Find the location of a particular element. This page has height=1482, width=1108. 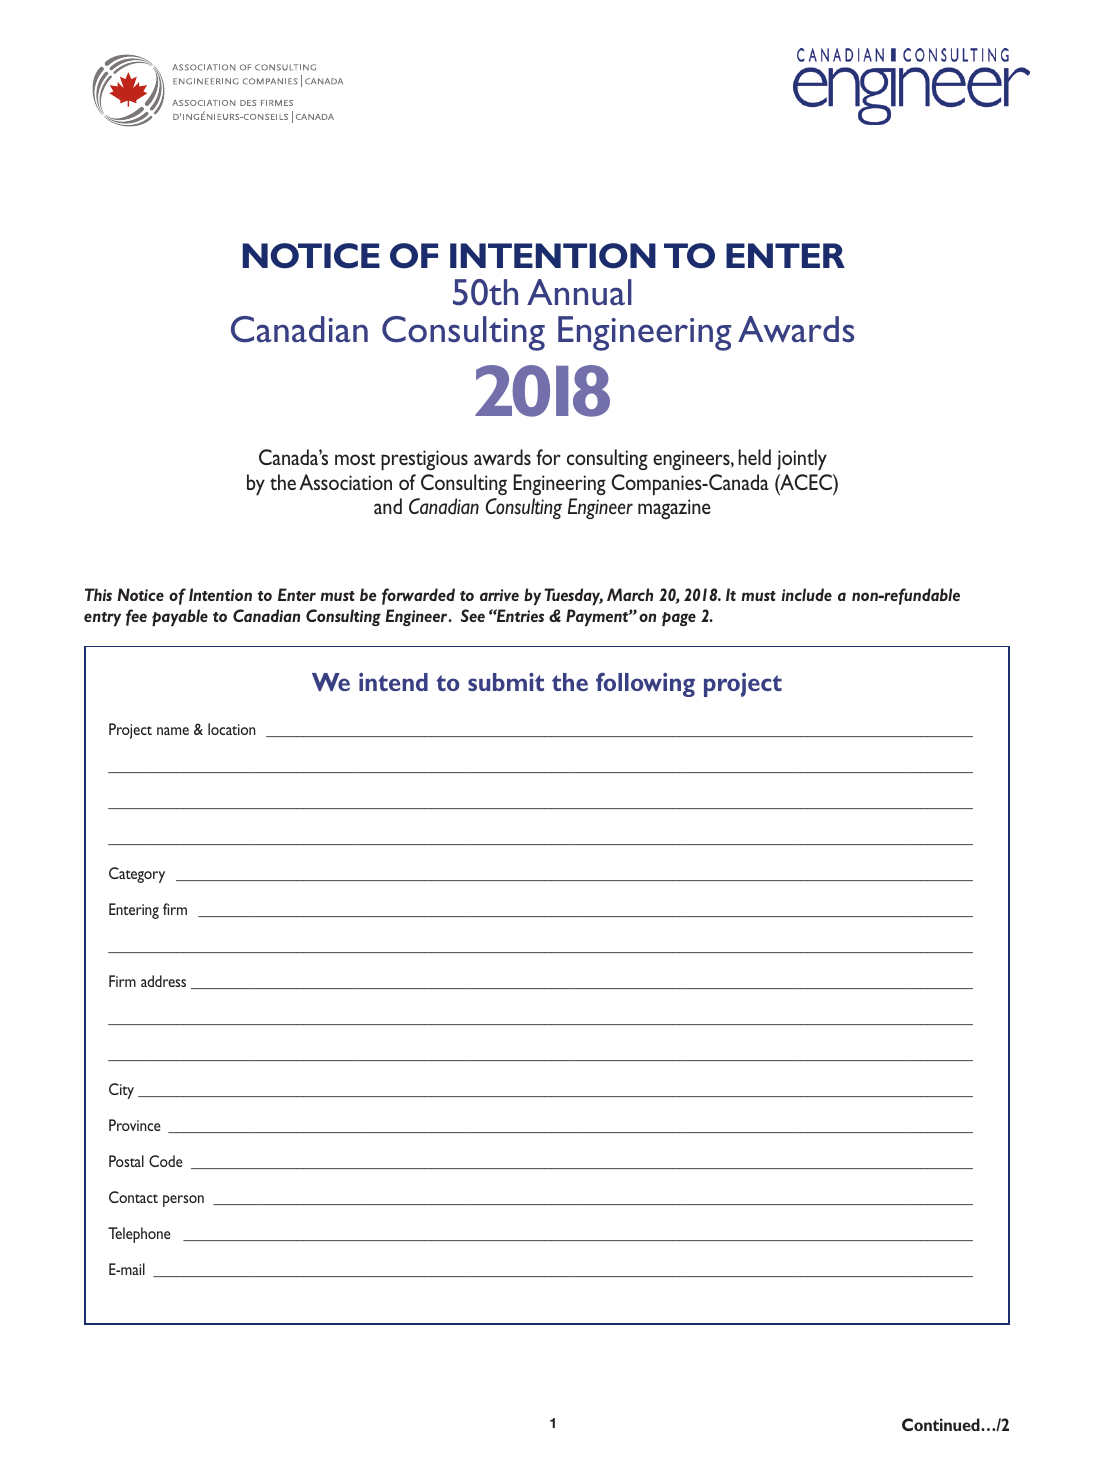

person is located at coordinates (183, 1201).
